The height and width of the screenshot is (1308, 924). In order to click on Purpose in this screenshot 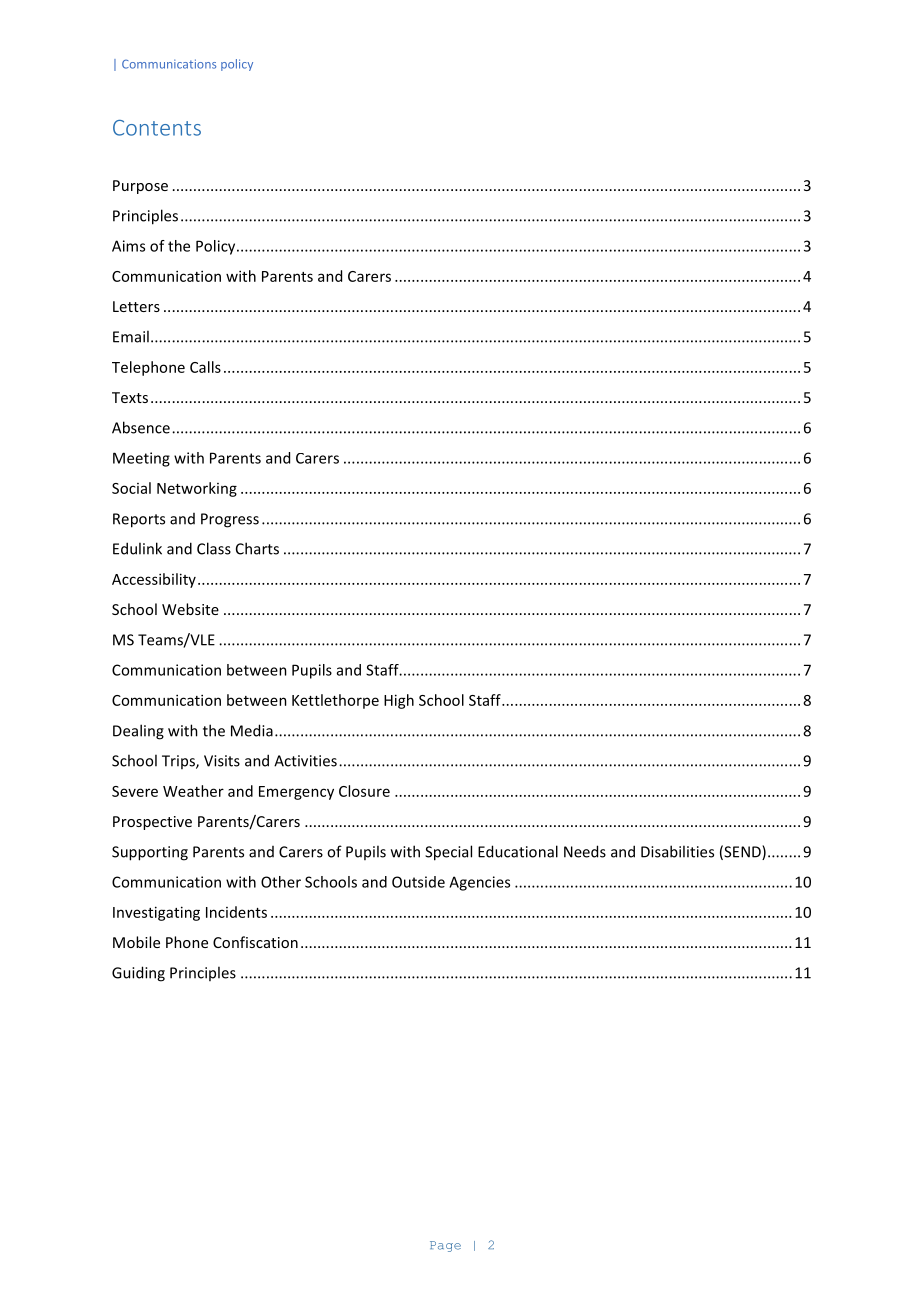, I will do `click(140, 187)`.
